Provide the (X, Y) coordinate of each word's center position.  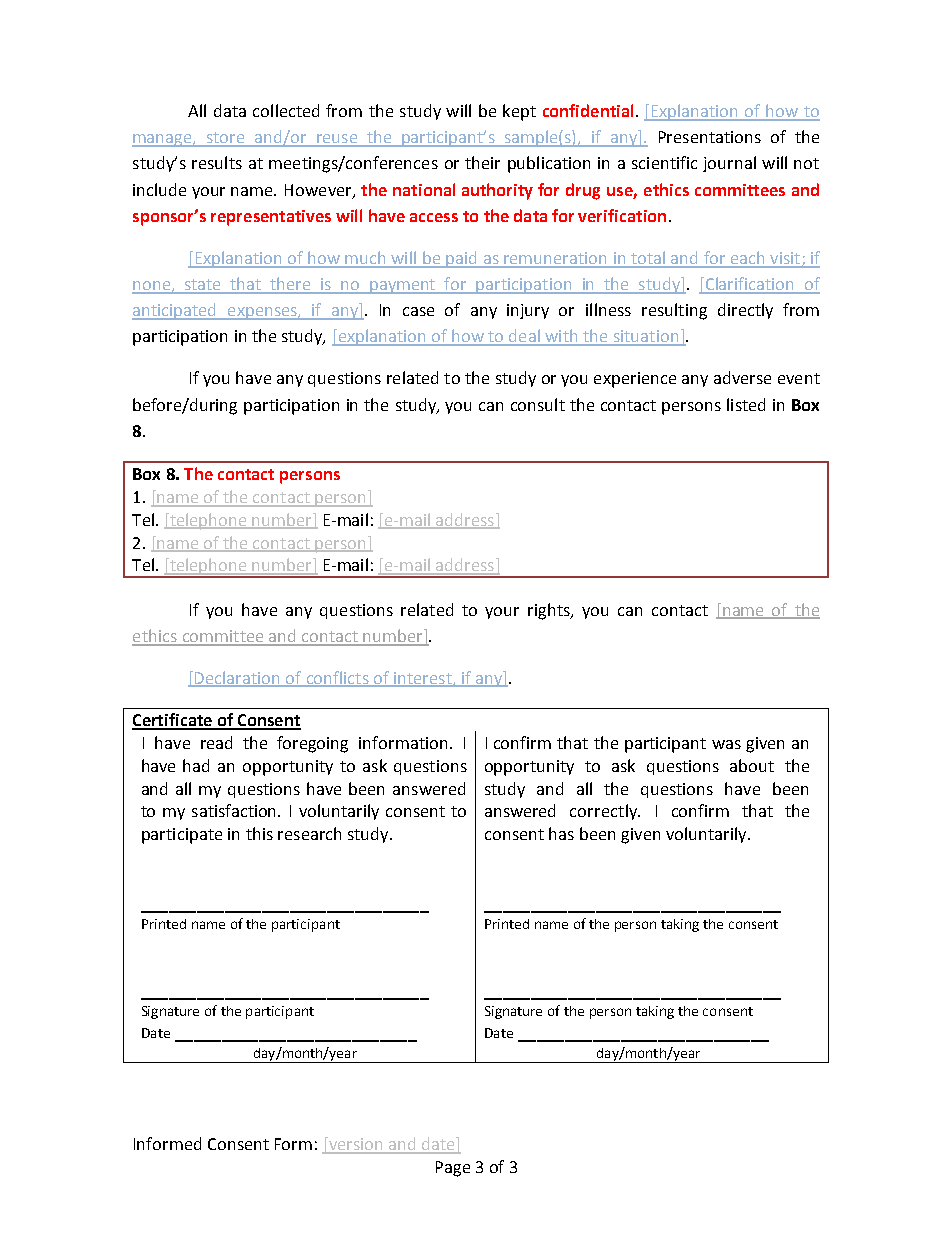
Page (453, 1169)
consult (538, 404)
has (561, 833)
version (355, 1145)
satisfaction (235, 810)
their (482, 162)
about (752, 765)
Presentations (710, 137)
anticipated (175, 311)
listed (746, 404)
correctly (604, 812)
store (226, 139)
